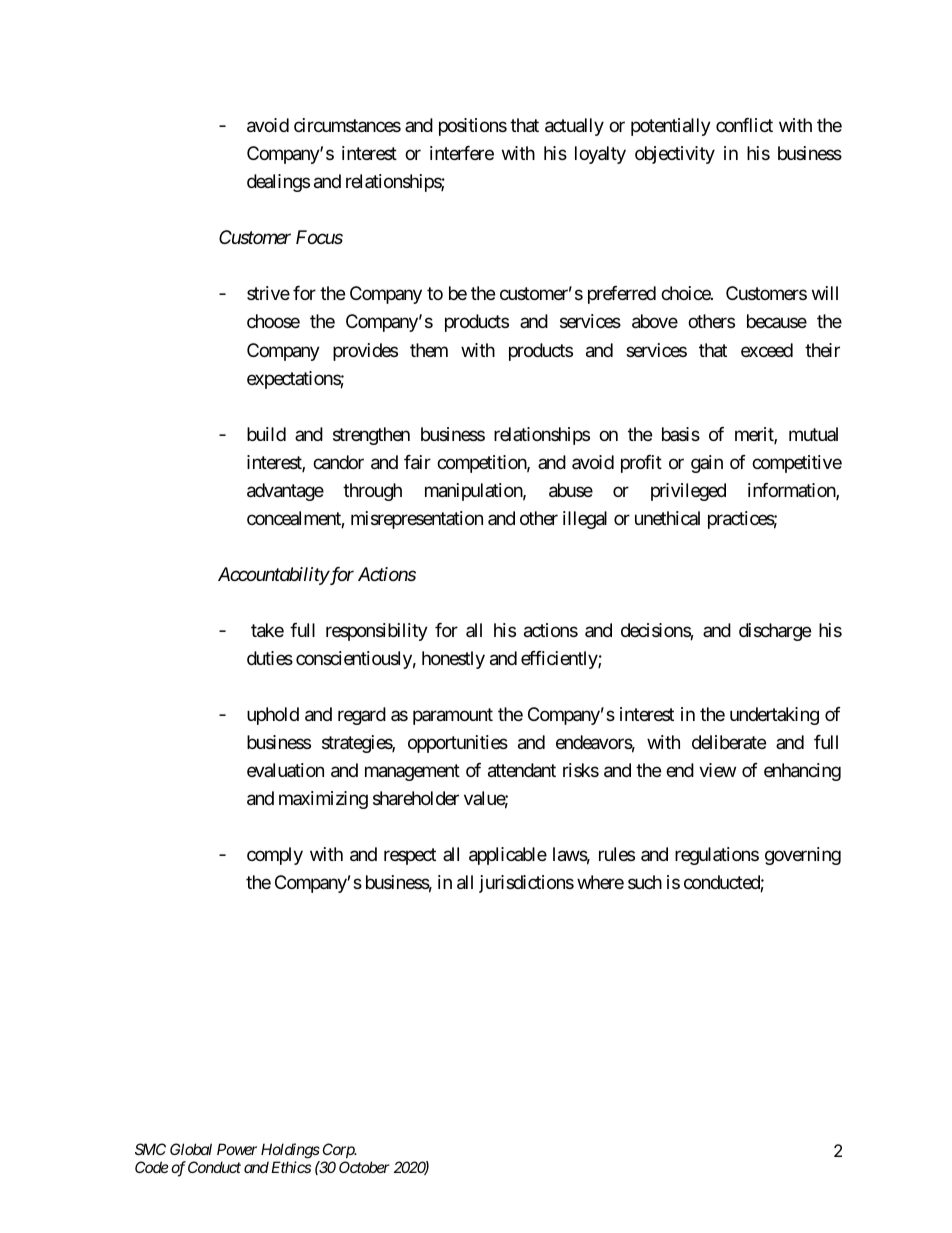 This page has height=1233, width=952. Describe the element at coordinates (717, 770) in the page. I see `view` at that location.
